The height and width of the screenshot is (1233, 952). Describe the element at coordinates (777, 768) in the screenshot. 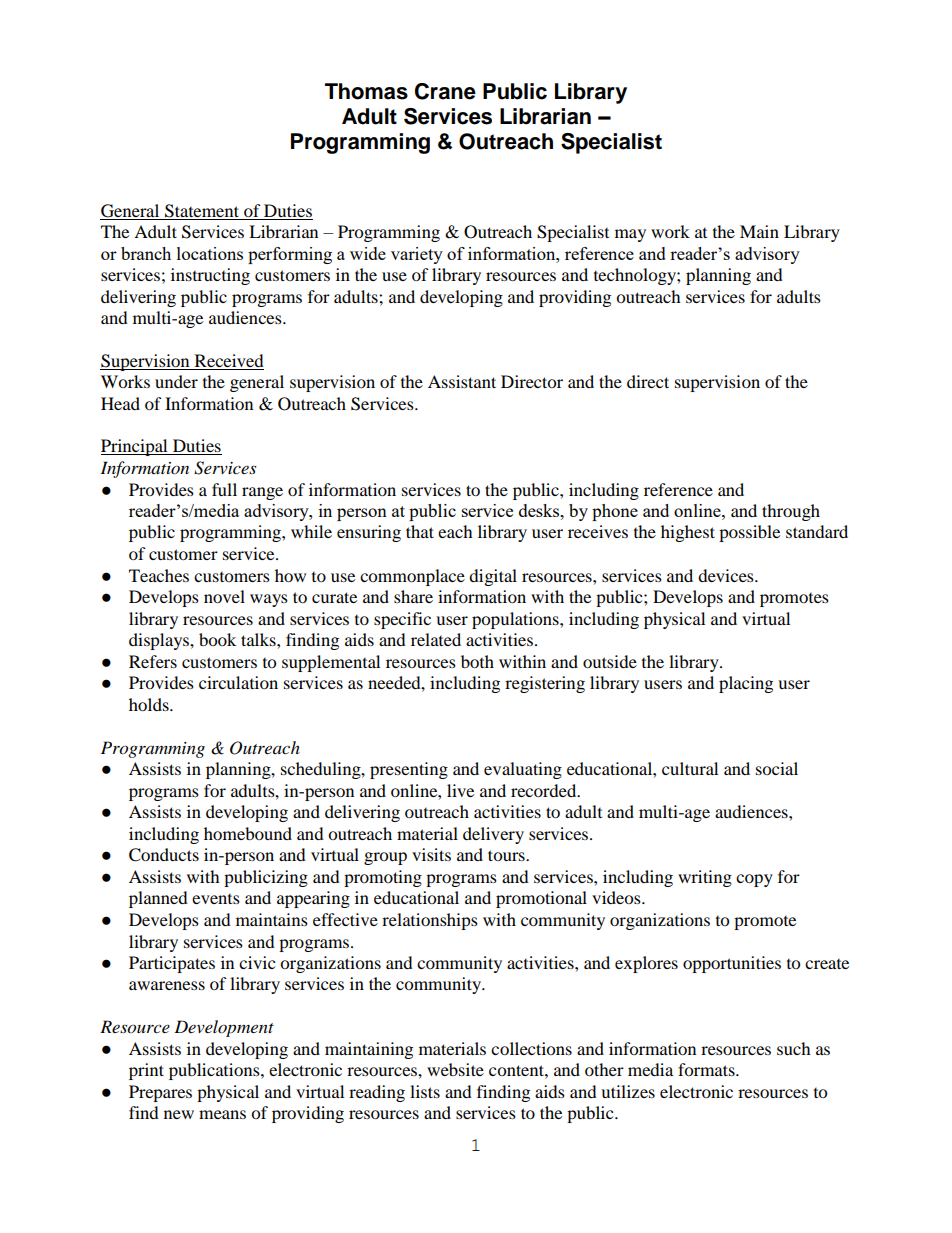

I see `social` at that location.
